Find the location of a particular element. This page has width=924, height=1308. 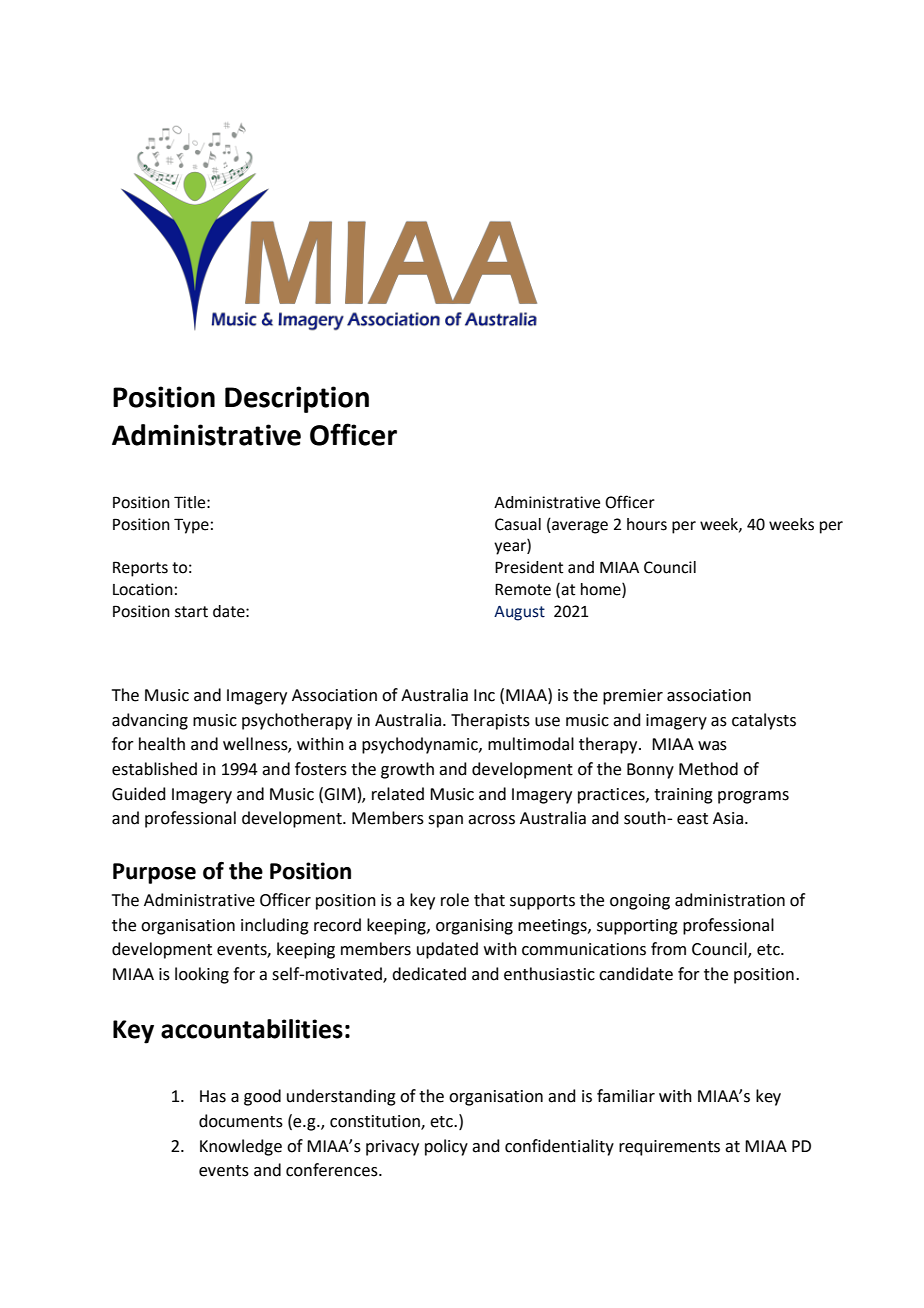

start is located at coordinates (191, 612).
